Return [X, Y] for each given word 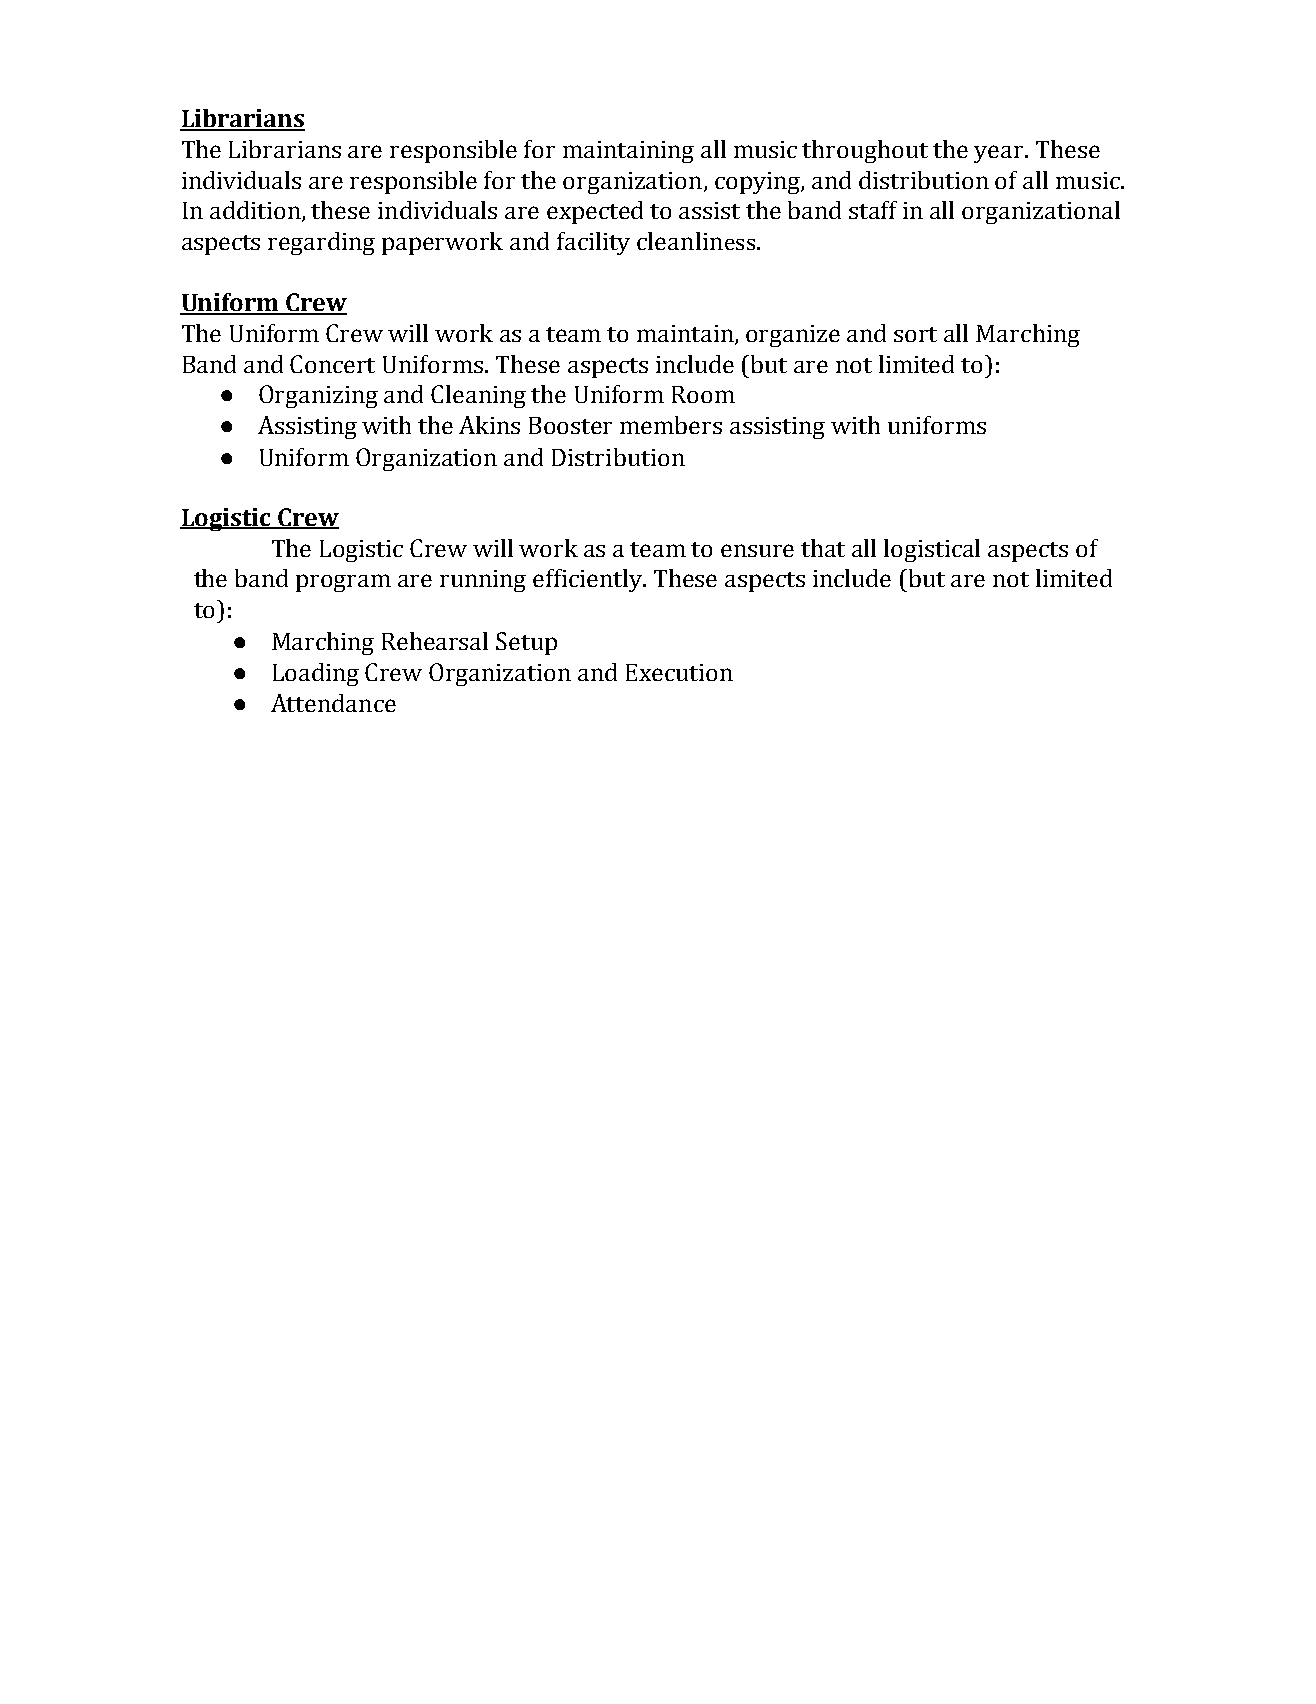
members [671, 425]
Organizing [318, 396]
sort [915, 334]
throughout [865, 151]
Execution [679, 672]
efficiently [589, 580]
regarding [321, 243]
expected [595, 212]
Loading [316, 674]
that [823, 548]
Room [703, 394]
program [343, 583]
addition [256, 211]
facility [593, 243]
